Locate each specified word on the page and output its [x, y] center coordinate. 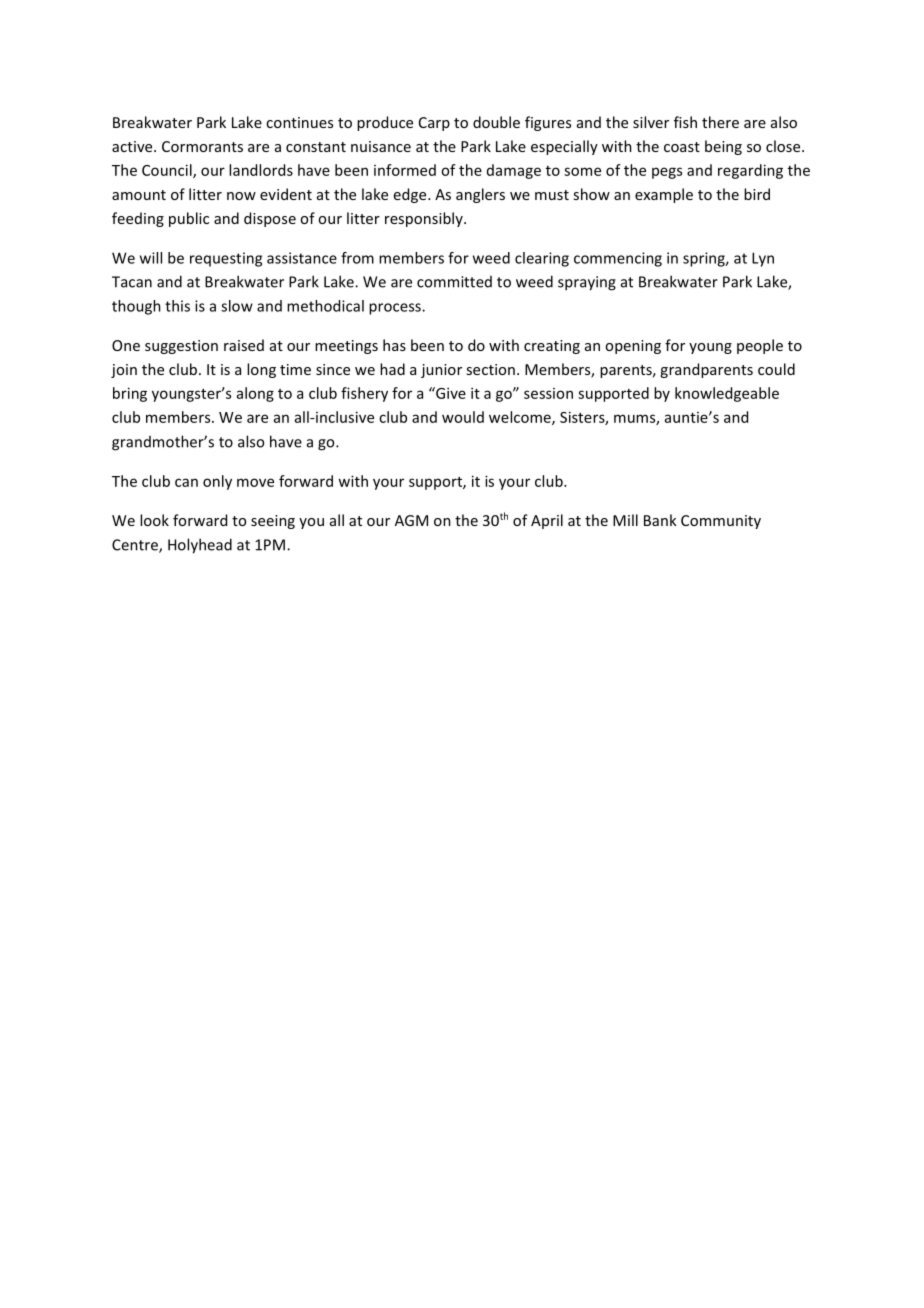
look [154, 520]
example [664, 195]
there [720, 122]
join [124, 371]
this [177, 306]
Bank [660, 520]
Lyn [763, 259]
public [189, 219]
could [776, 369]
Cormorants [202, 146]
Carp [434, 124]
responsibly [425, 219]
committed [454, 282]
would [463, 417]
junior [441, 371]
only [217, 482]
